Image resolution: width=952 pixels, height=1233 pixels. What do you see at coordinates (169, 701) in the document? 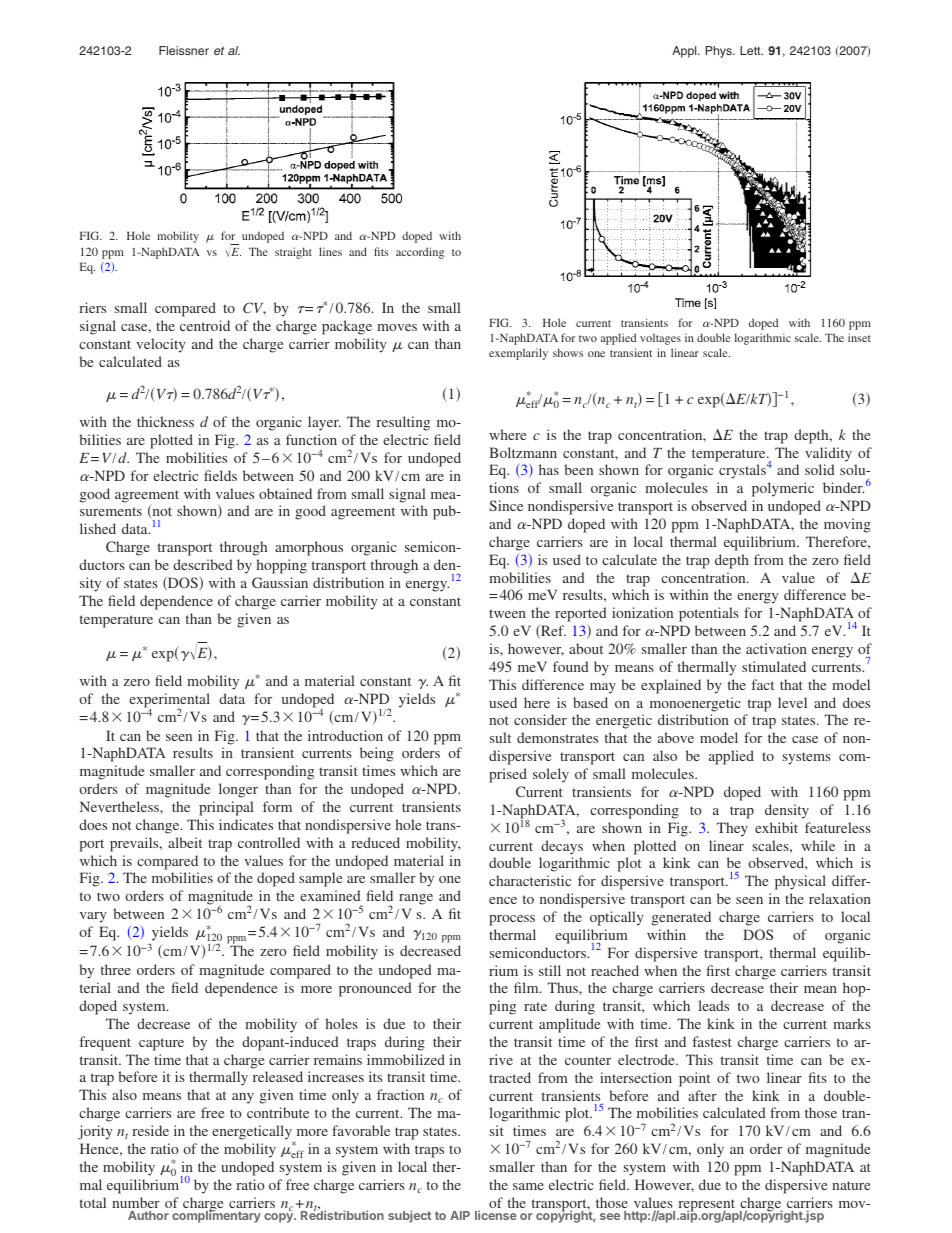
I see `experimental` at bounding box center [169, 701].
